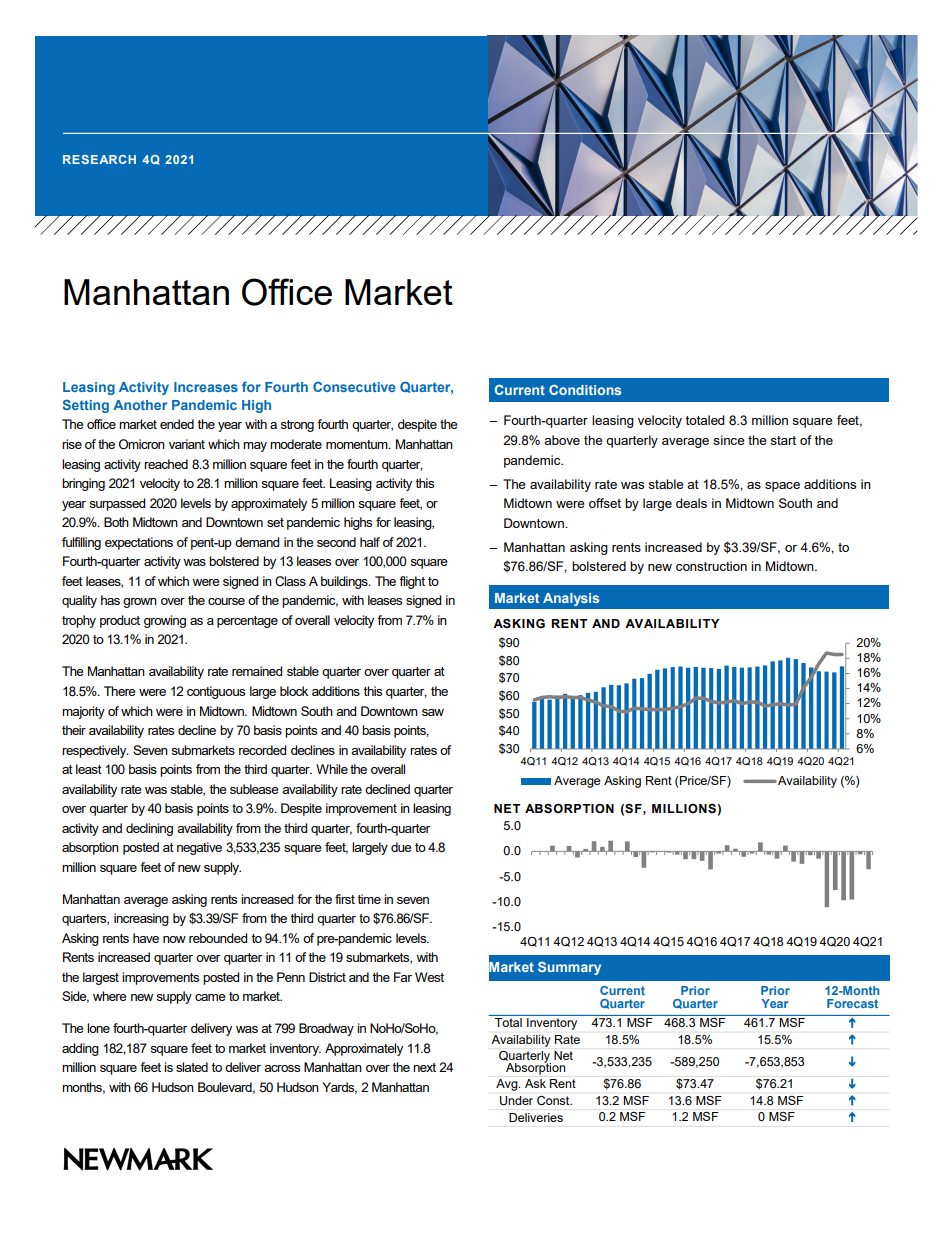 This screenshot has width=952, height=1233. Describe the element at coordinates (571, 599) in the screenshot. I see `Analysis` at that location.
